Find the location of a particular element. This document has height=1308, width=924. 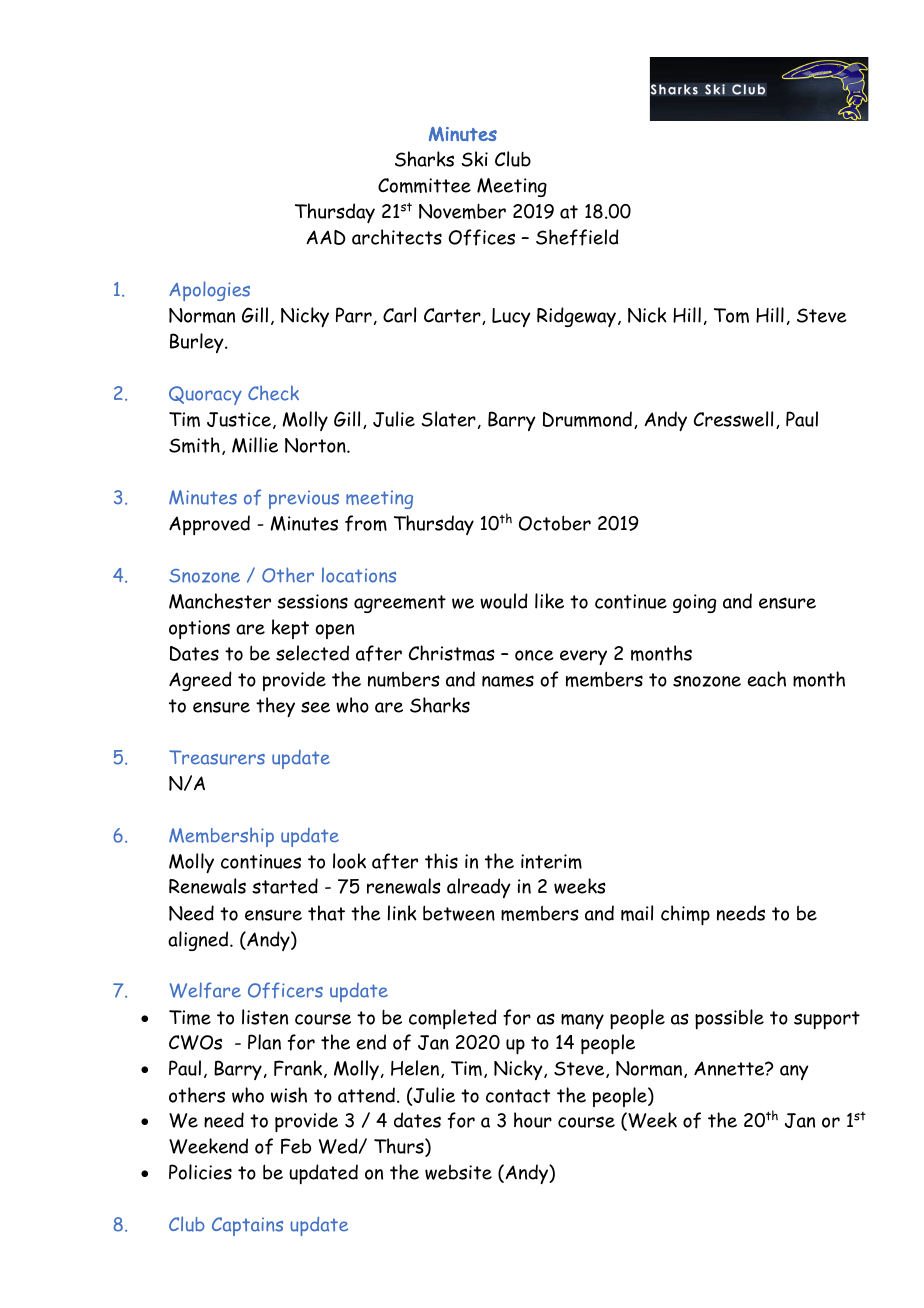

previous is located at coordinates (304, 499).
